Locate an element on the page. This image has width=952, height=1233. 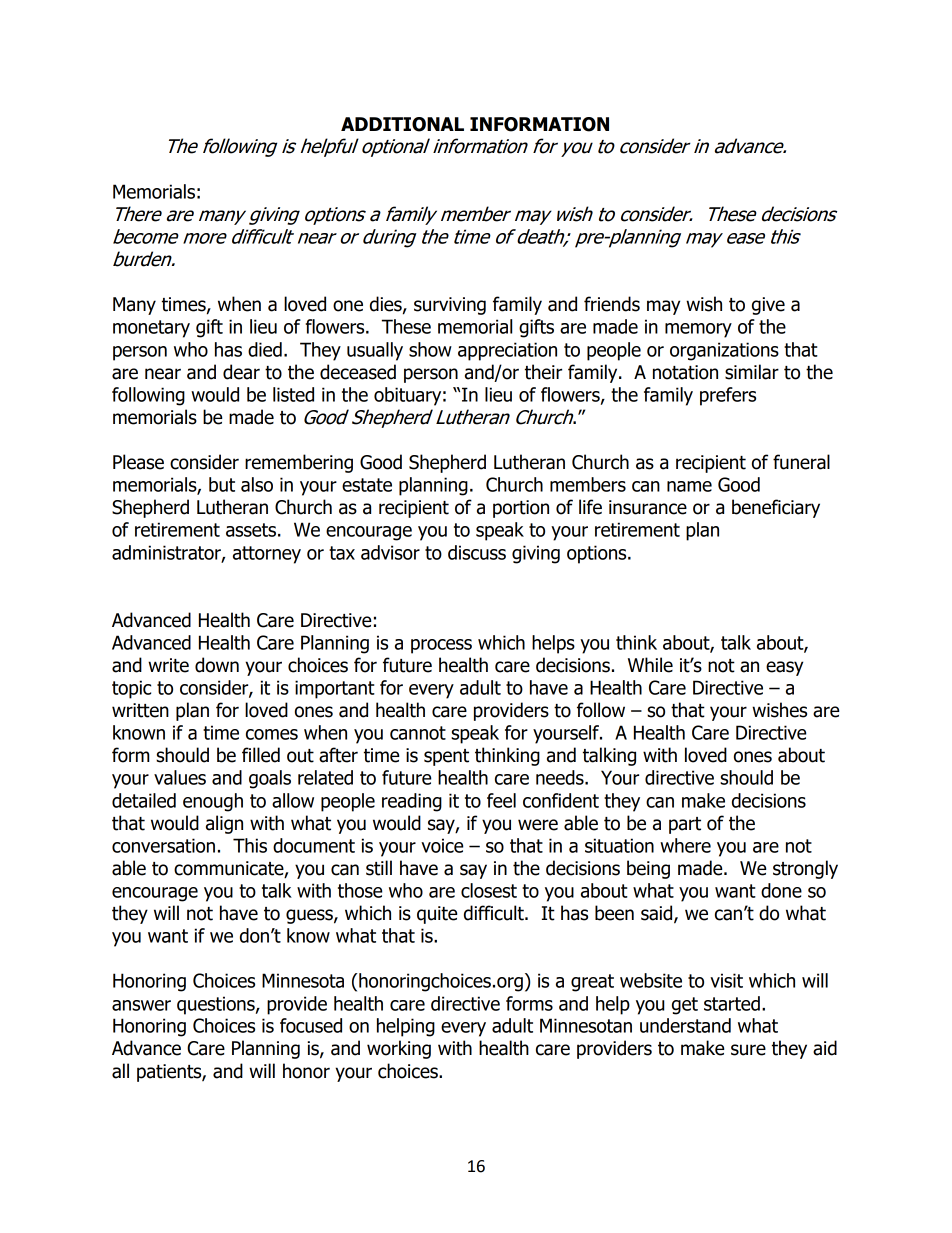
down is located at coordinates (217, 665).
